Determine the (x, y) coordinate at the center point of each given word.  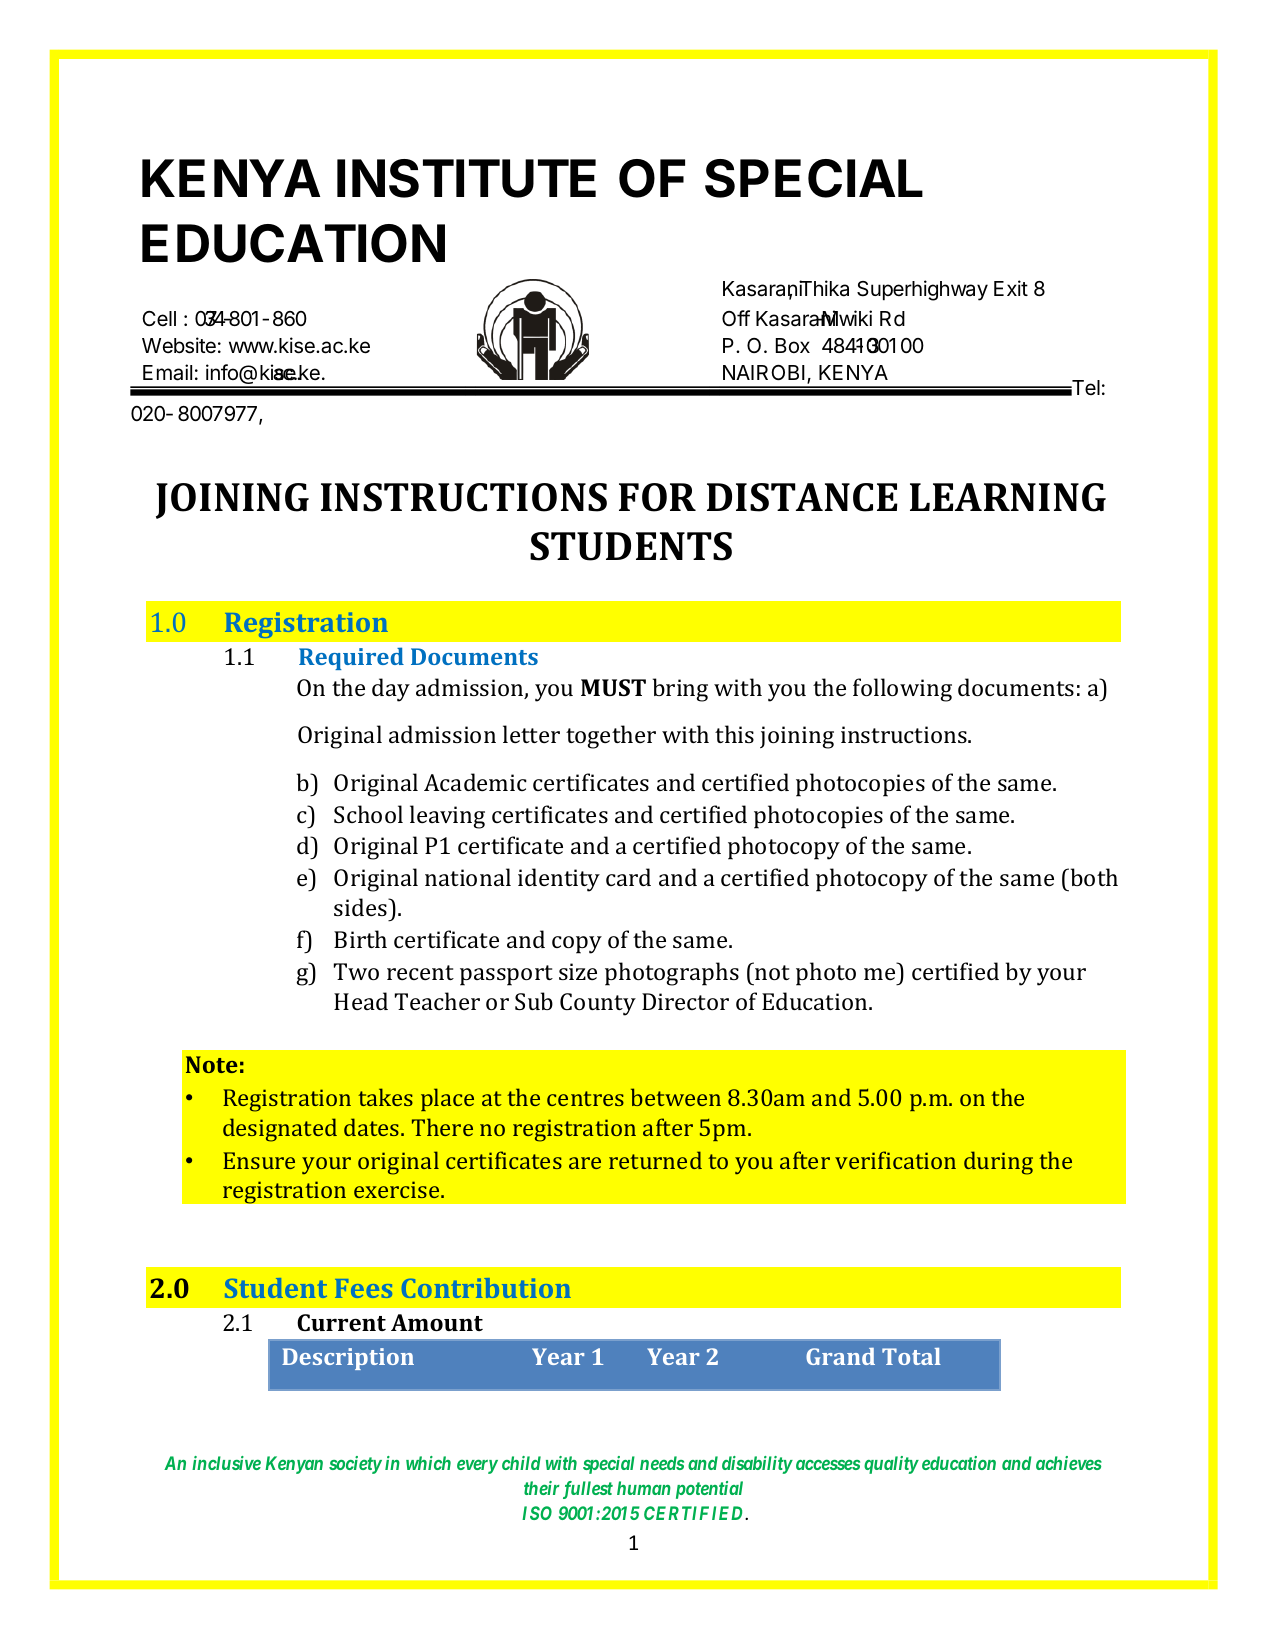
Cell (159, 318)
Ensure (259, 1160)
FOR (657, 497)
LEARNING (1008, 497)
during (998, 1163)
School (368, 814)
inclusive (226, 1463)
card (628, 877)
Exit (1011, 288)
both (1093, 877)
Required (351, 658)
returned (655, 1160)
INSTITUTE (466, 178)
